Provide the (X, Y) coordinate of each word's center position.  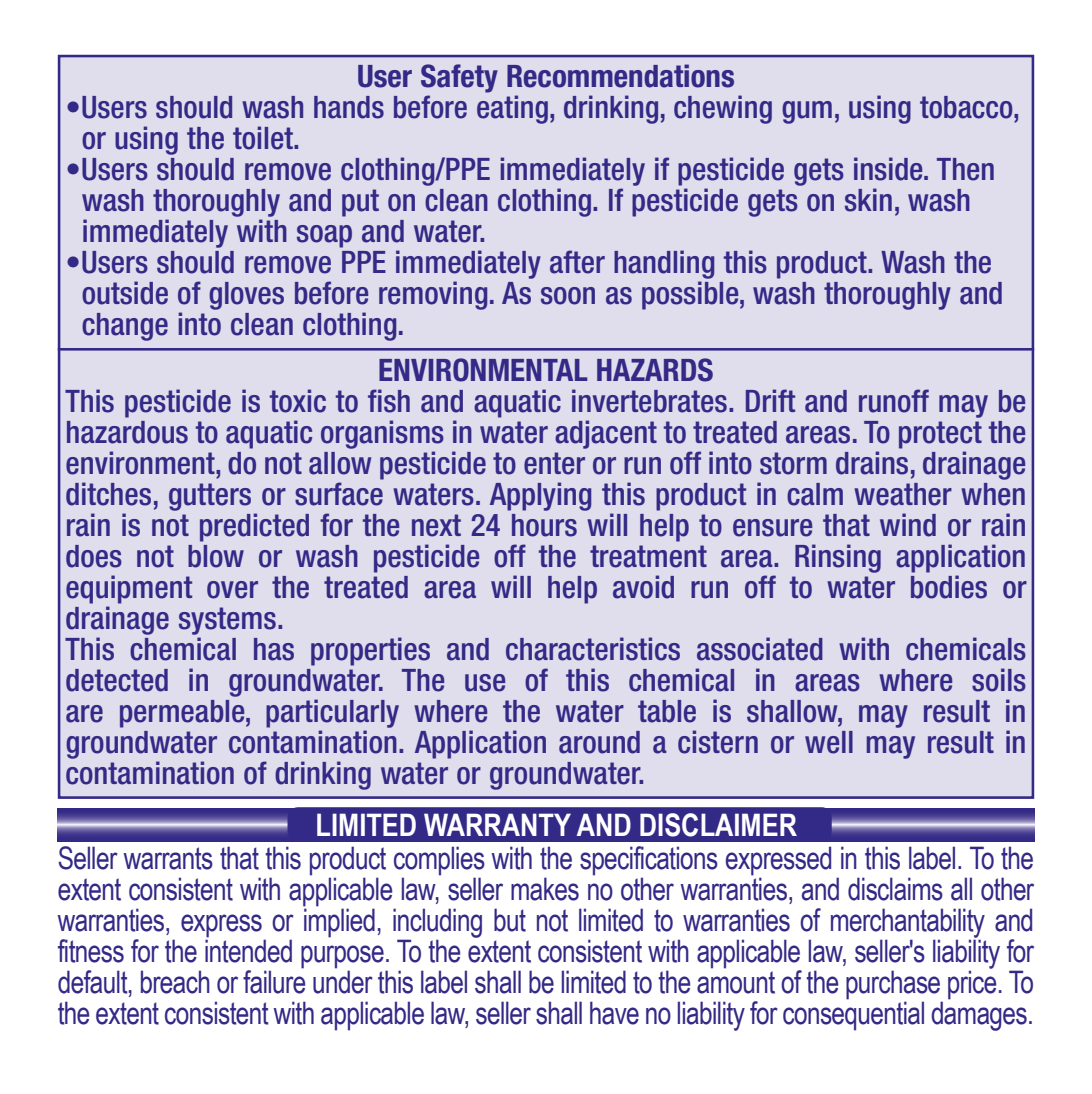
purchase (894, 986)
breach (175, 982)
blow (216, 556)
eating (512, 108)
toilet (264, 138)
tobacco (967, 107)
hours (544, 525)
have (614, 1013)
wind (908, 525)
